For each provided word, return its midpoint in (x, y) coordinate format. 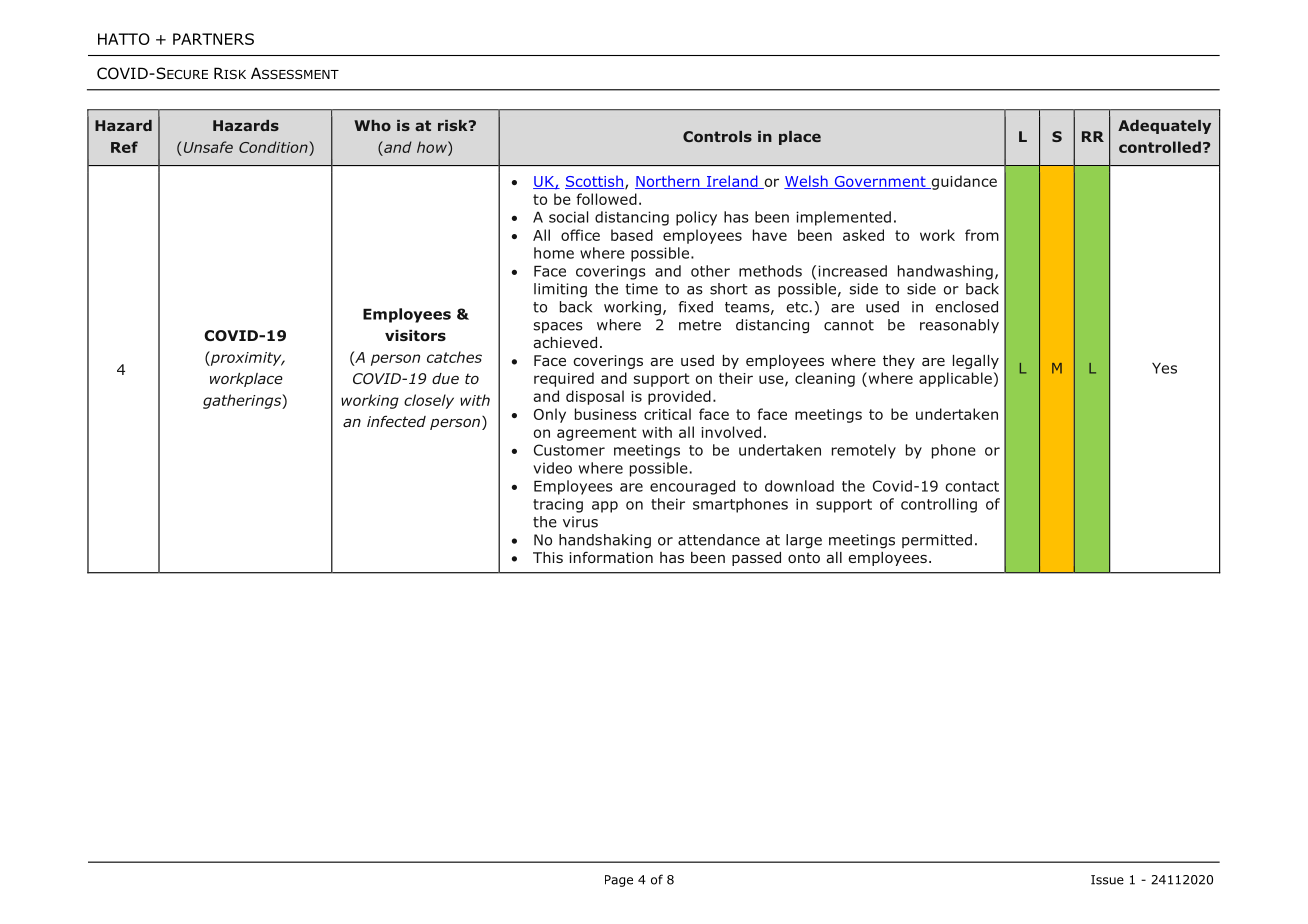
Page (619, 881)
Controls (717, 136)
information (611, 557)
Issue (1107, 880)
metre (700, 325)
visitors (415, 336)
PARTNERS (213, 39)
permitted (937, 541)
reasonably (959, 326)
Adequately (1164, 127)
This (548, 557)
